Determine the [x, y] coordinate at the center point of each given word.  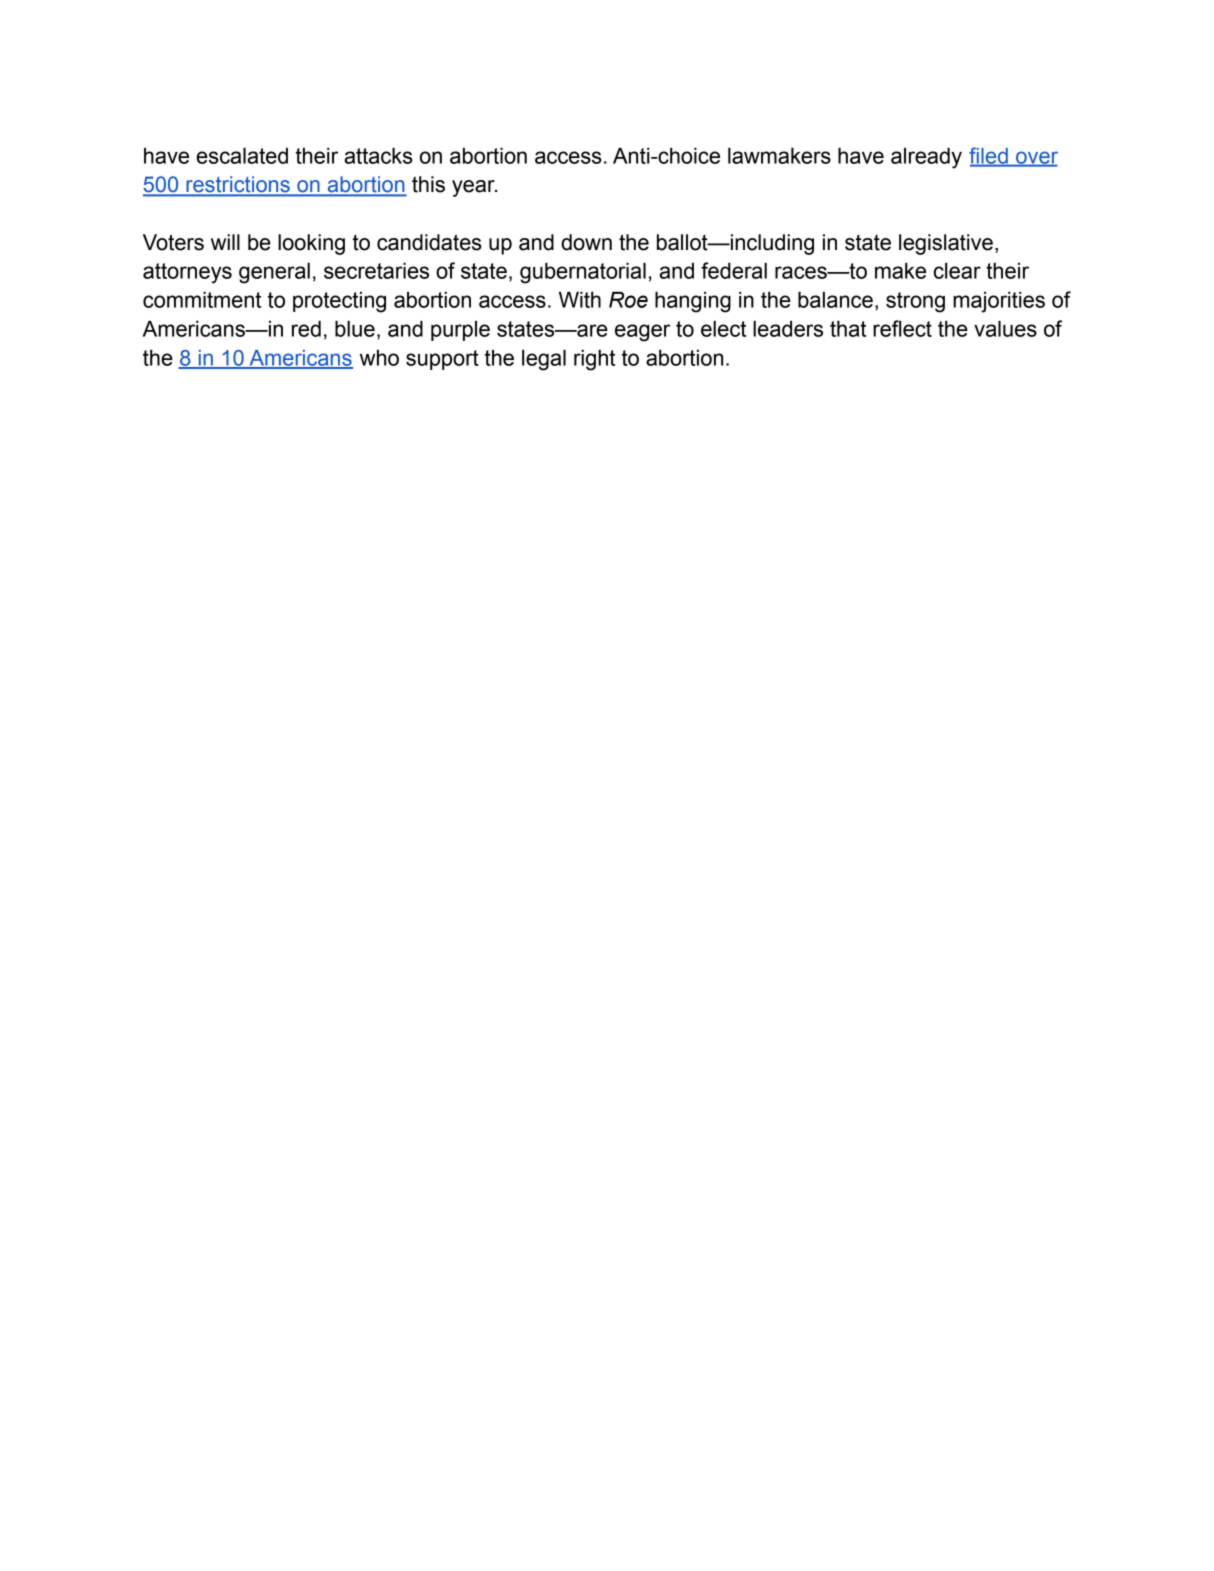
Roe [628, 299]
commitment [202, 299]
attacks [378, 155]
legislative [946, 244]
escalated [242, 155]
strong [915, 302]
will [225, 242]
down [586, 242]
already [926, 158]
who [379, 358]
